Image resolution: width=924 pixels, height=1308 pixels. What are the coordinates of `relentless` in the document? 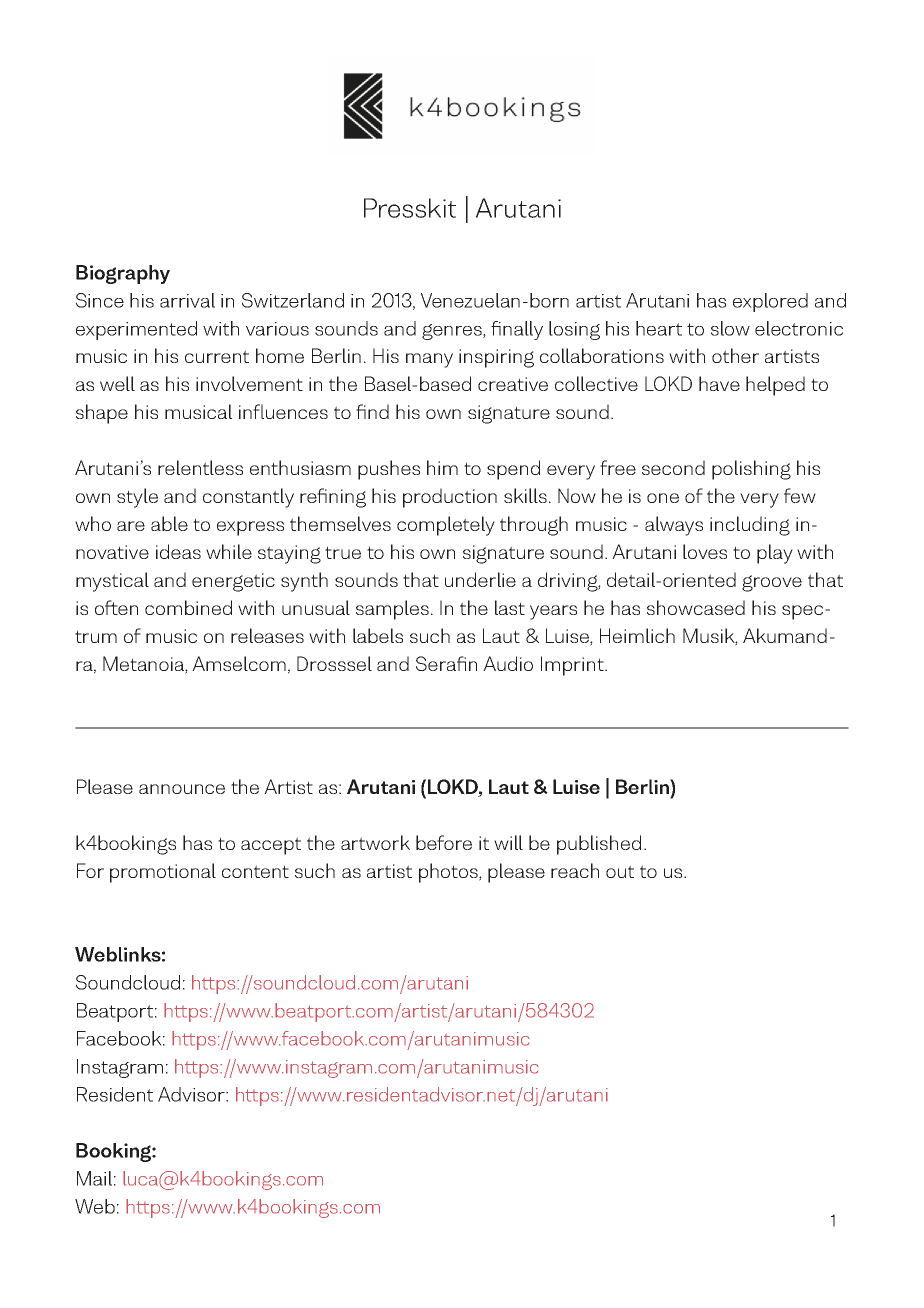 It's located at (200, 467).
